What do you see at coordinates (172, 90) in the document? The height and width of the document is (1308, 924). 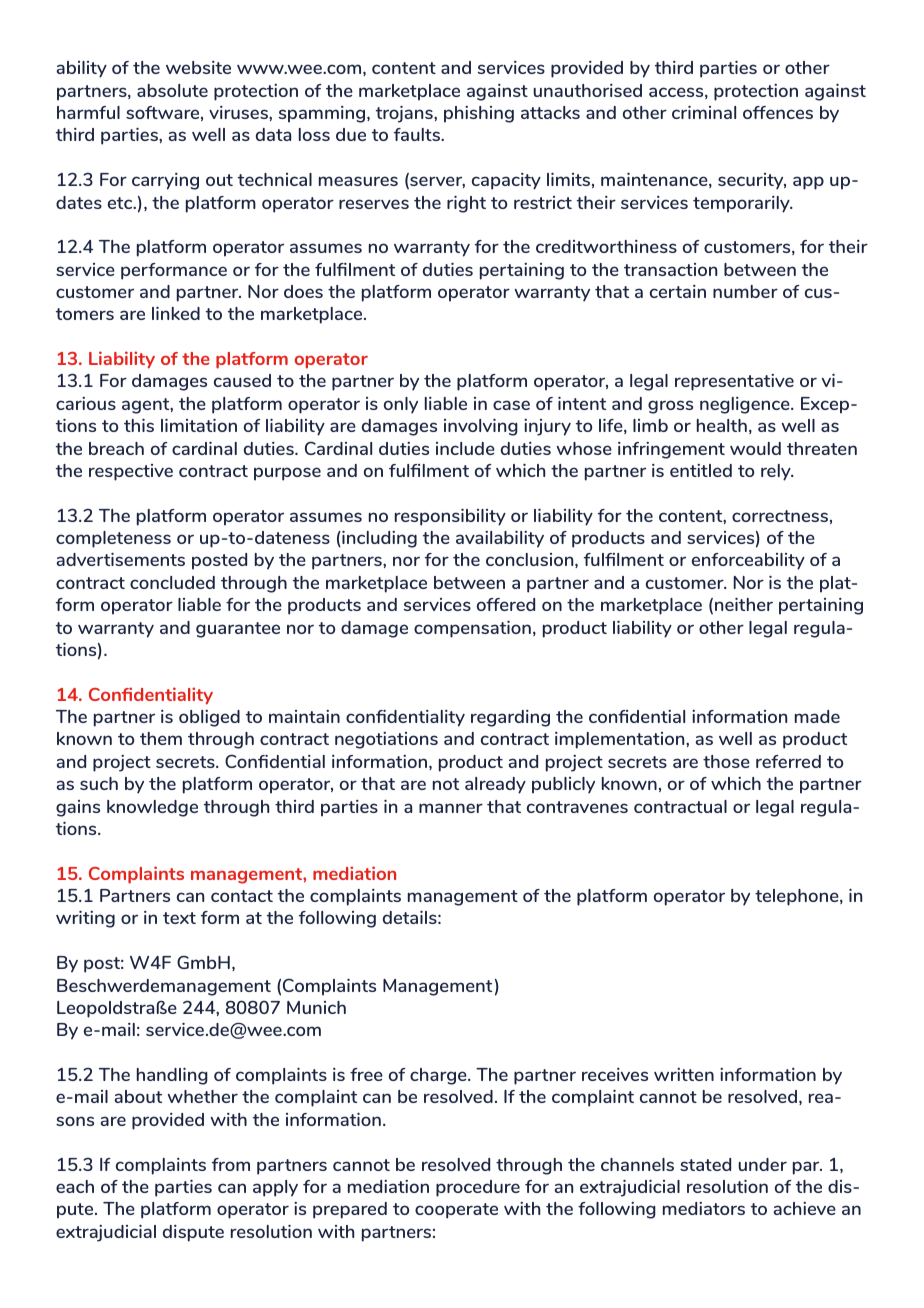 I see `absolute` at bounding box center [172, 90].
